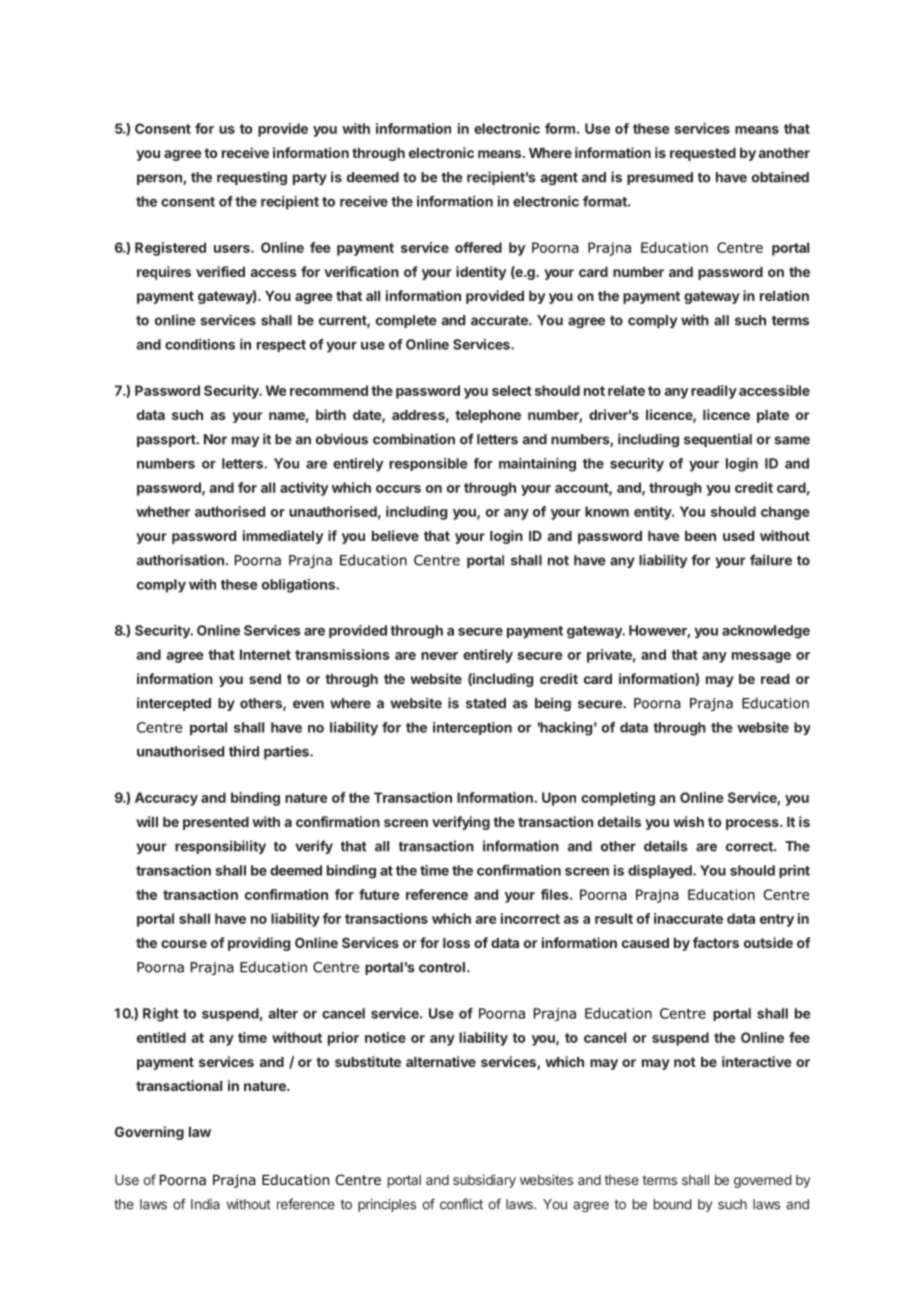 This screenshot has width=924, height=1308. Describe the element at coordinates (703, 154) in the screenshot. I see `requested` at that location.
